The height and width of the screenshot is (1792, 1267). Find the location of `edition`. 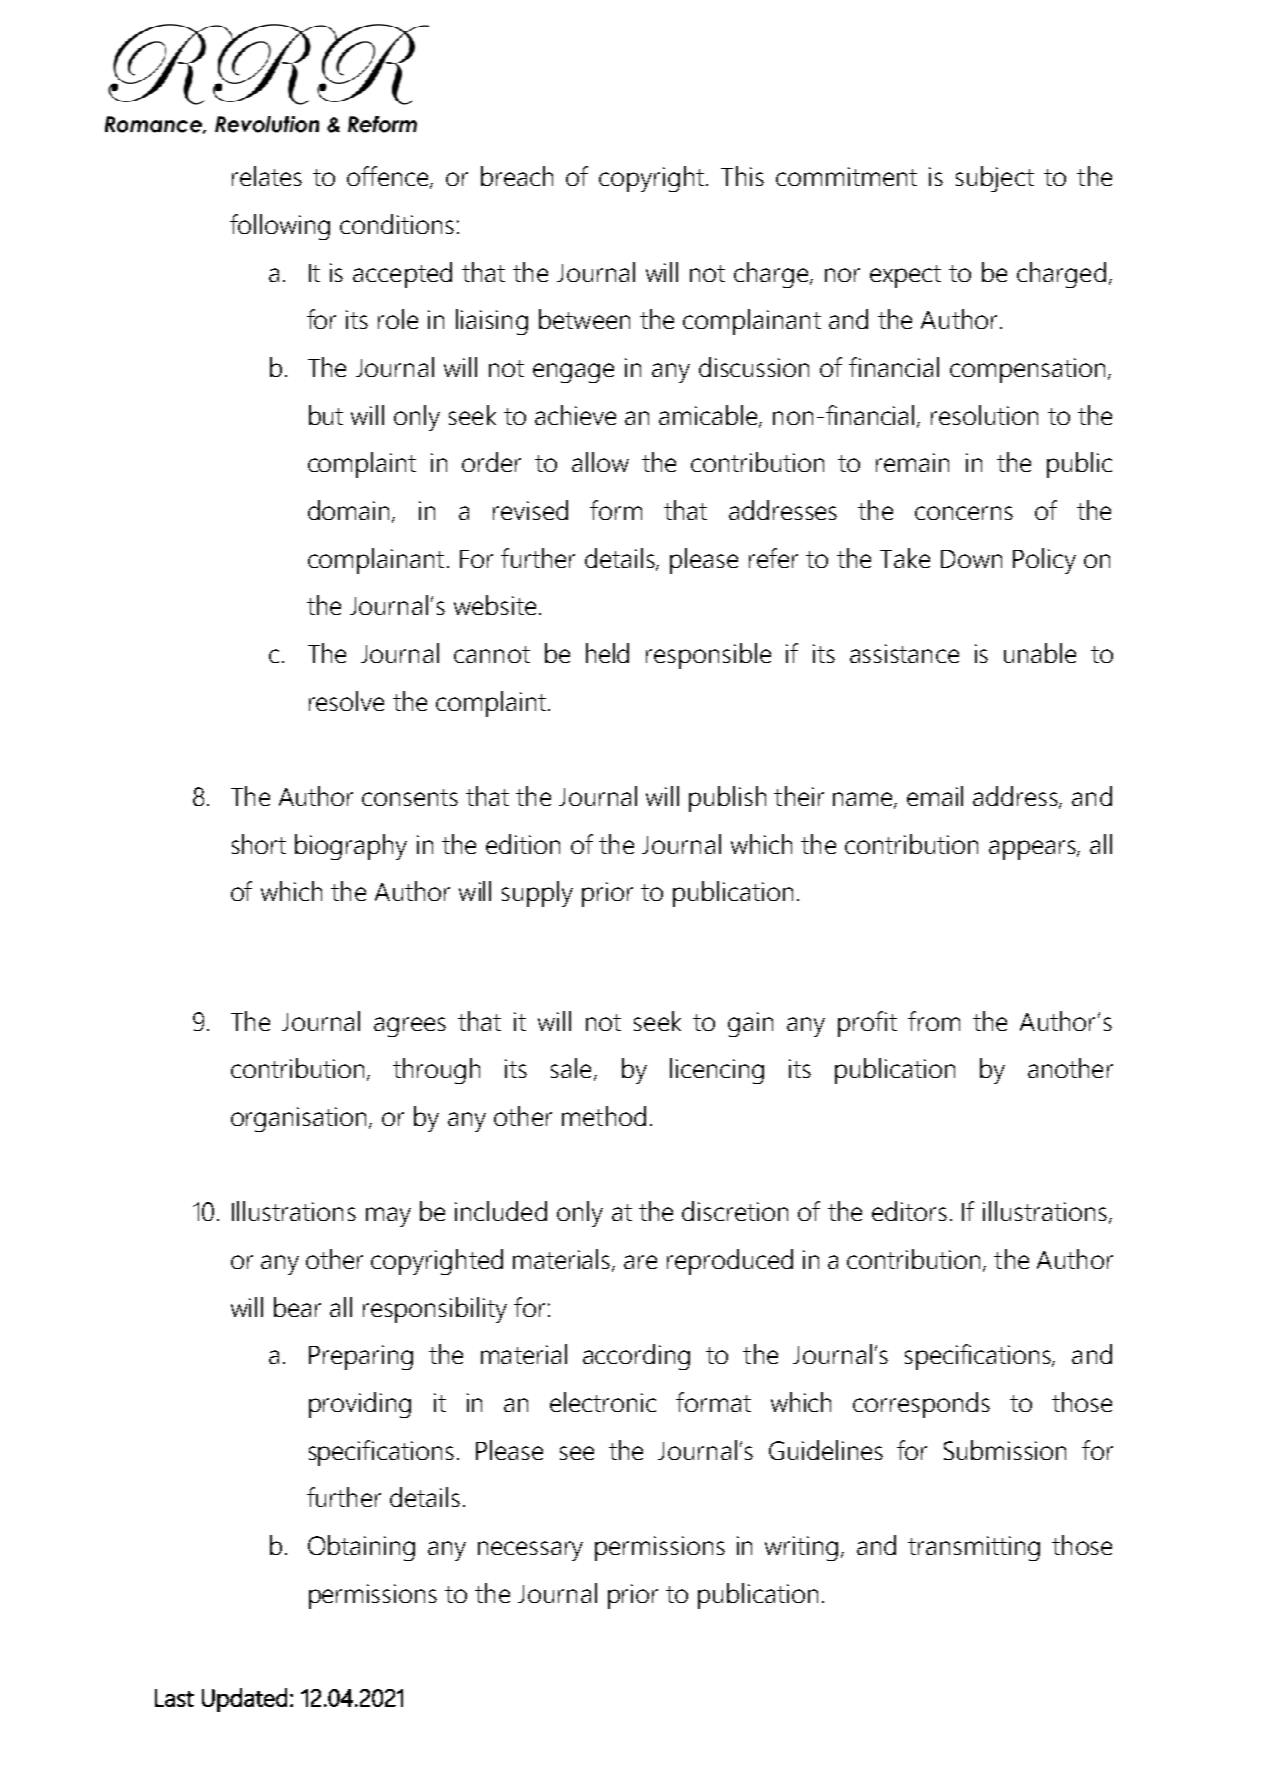

edition is located at coordinates (523, 844).
